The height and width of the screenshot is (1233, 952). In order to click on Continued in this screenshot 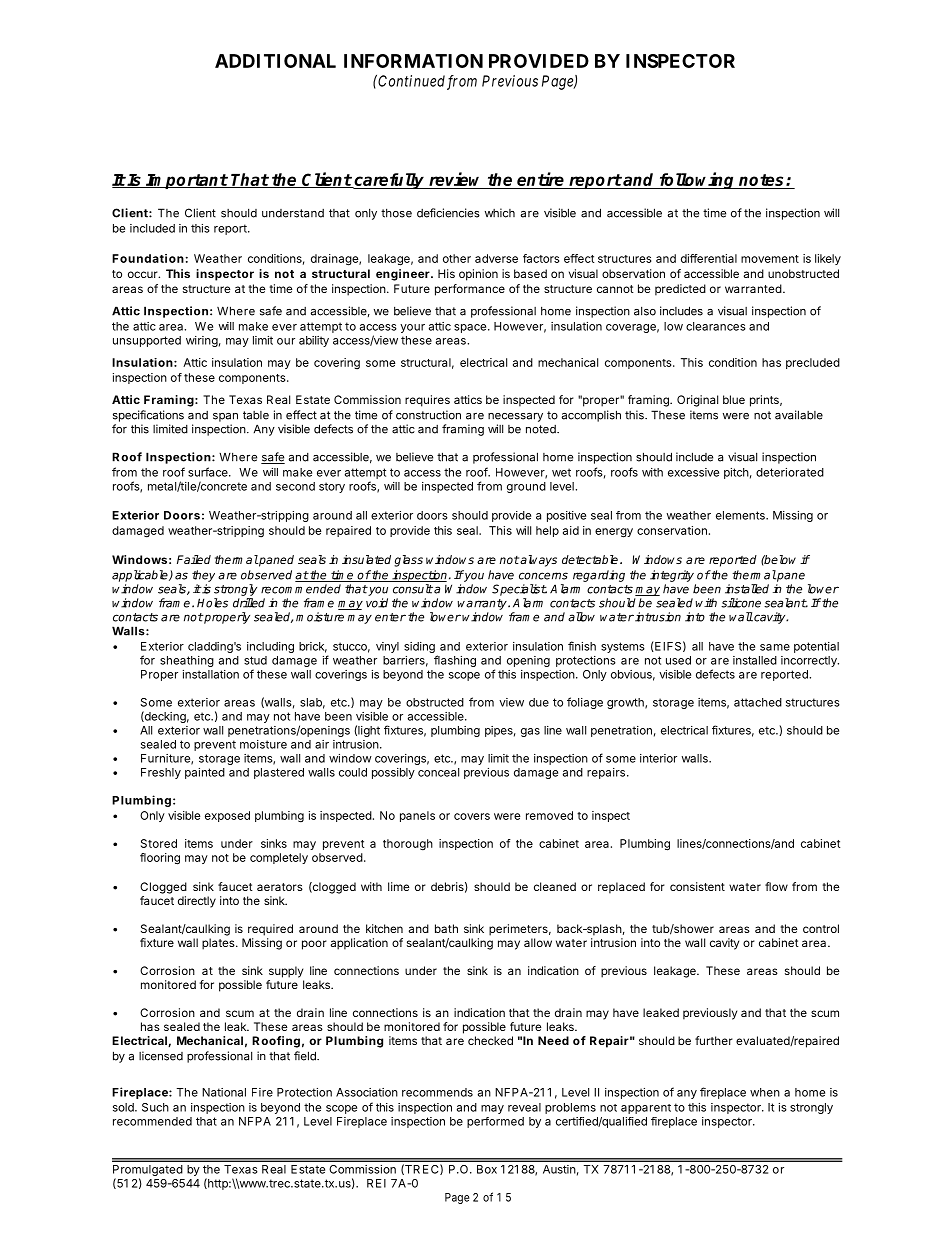, I will do `click(410, 81)`.
